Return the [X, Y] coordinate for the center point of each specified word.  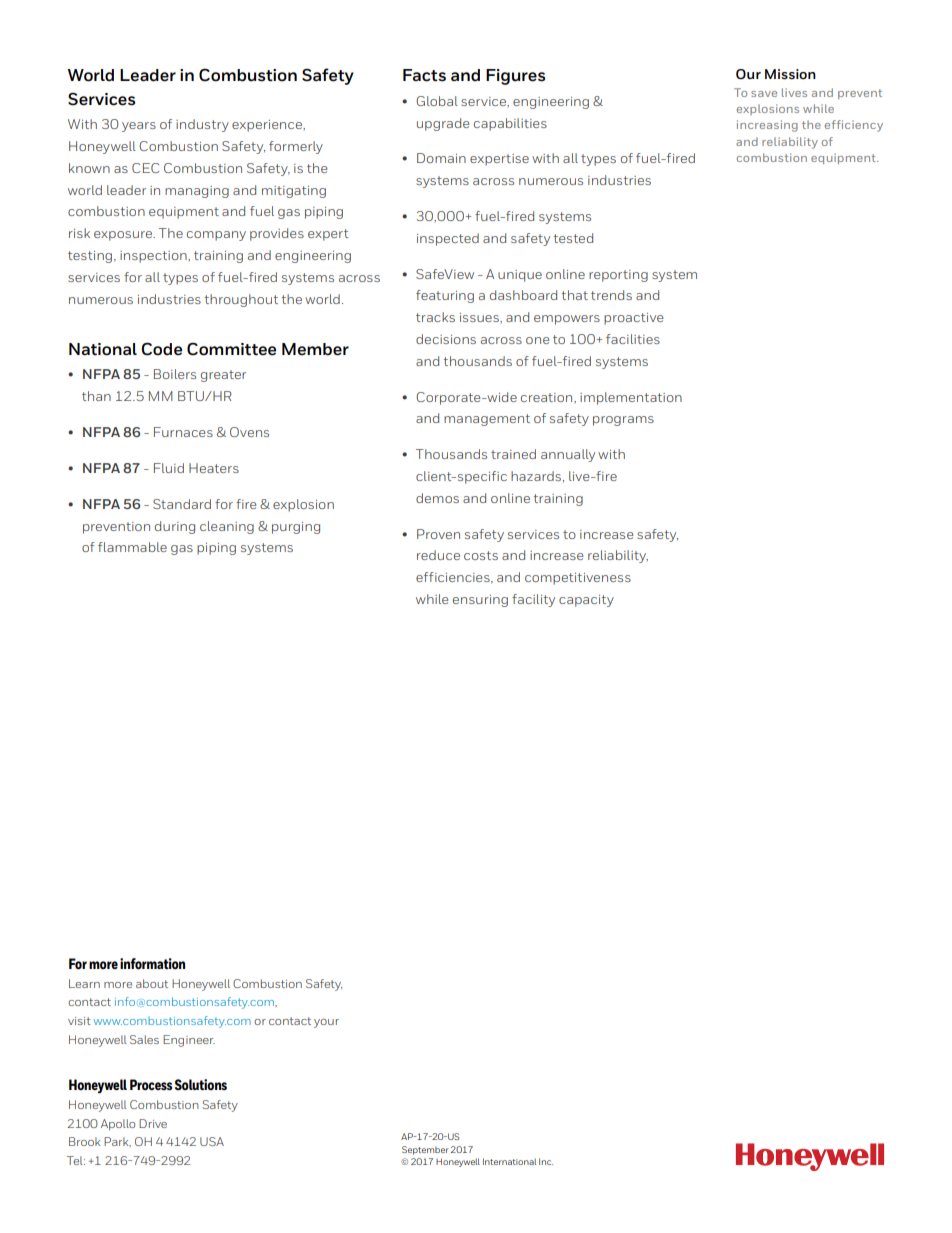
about [152, 983]
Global [437, 101]
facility [533, 600]
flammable [132, 547]
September [425, 1150]
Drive [153, 1123]
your [326, 1023]
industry [202, 125]
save [764, 94]
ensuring [480, 601]
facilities [633, 339]
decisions [446, 339]
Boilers [175, 374]
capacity [586, 601]
